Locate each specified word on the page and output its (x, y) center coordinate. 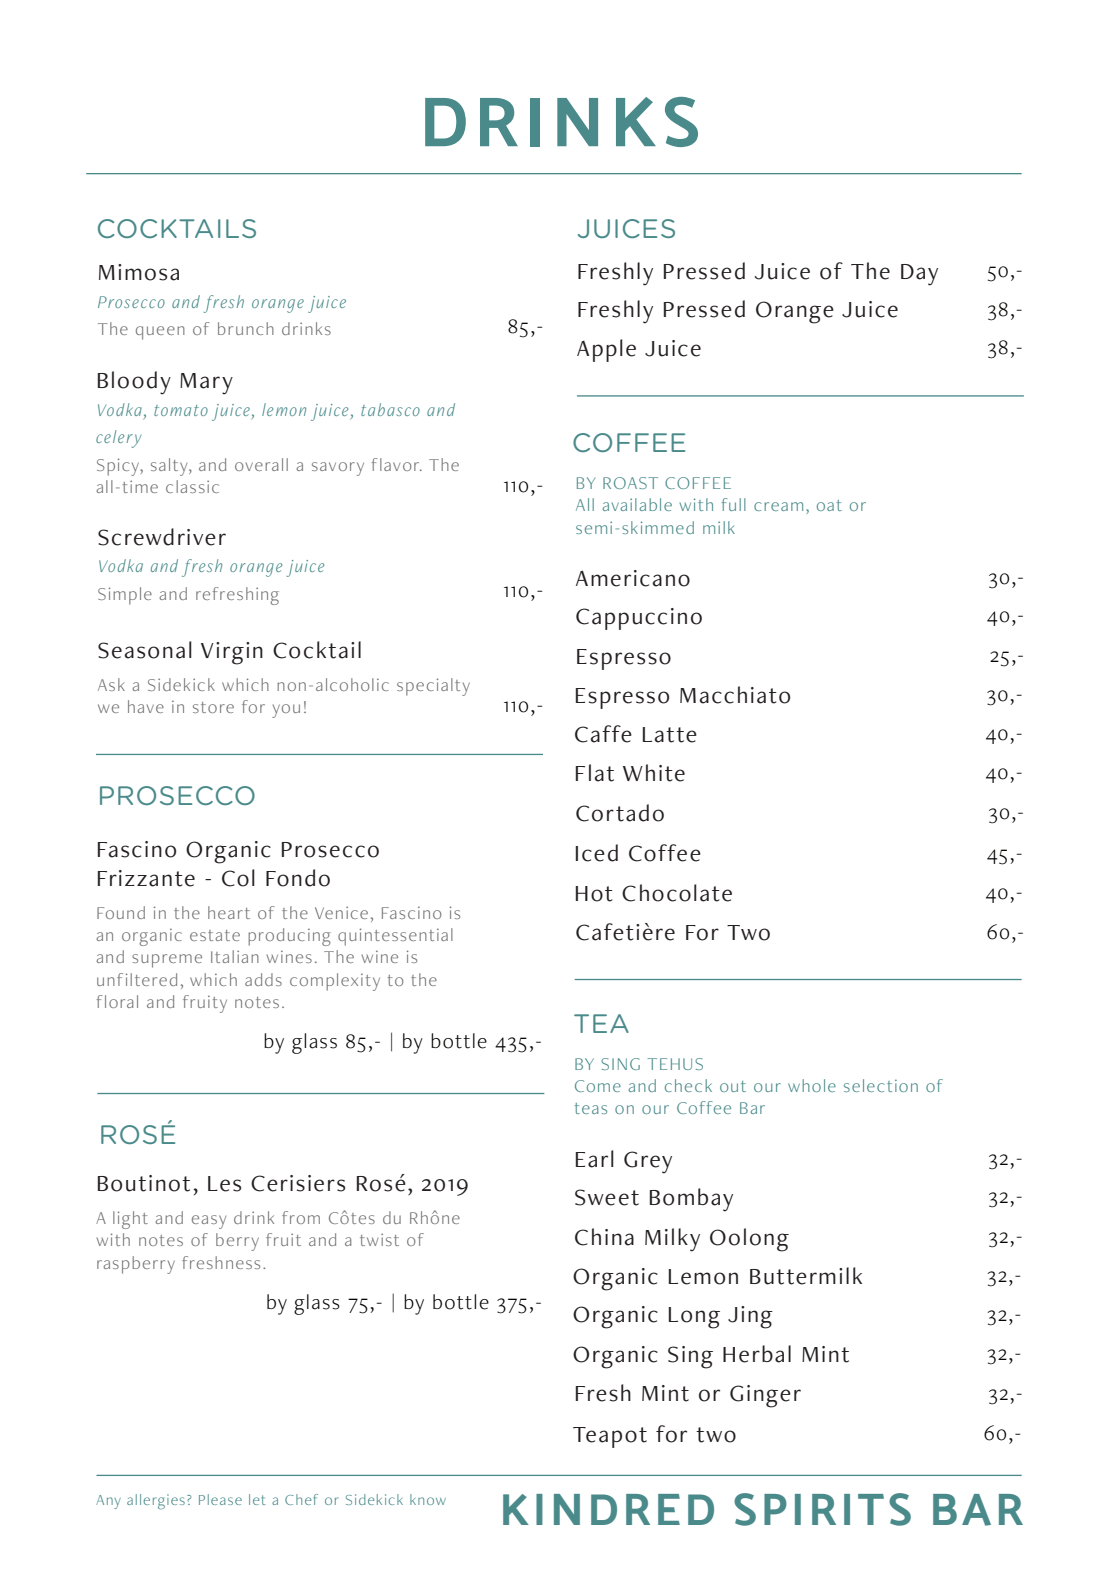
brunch (246, 328)
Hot (594, 894)
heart (229, 912)
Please (220, 1499)
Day (919, 275)
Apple (606, 350)
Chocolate (677, 893)
